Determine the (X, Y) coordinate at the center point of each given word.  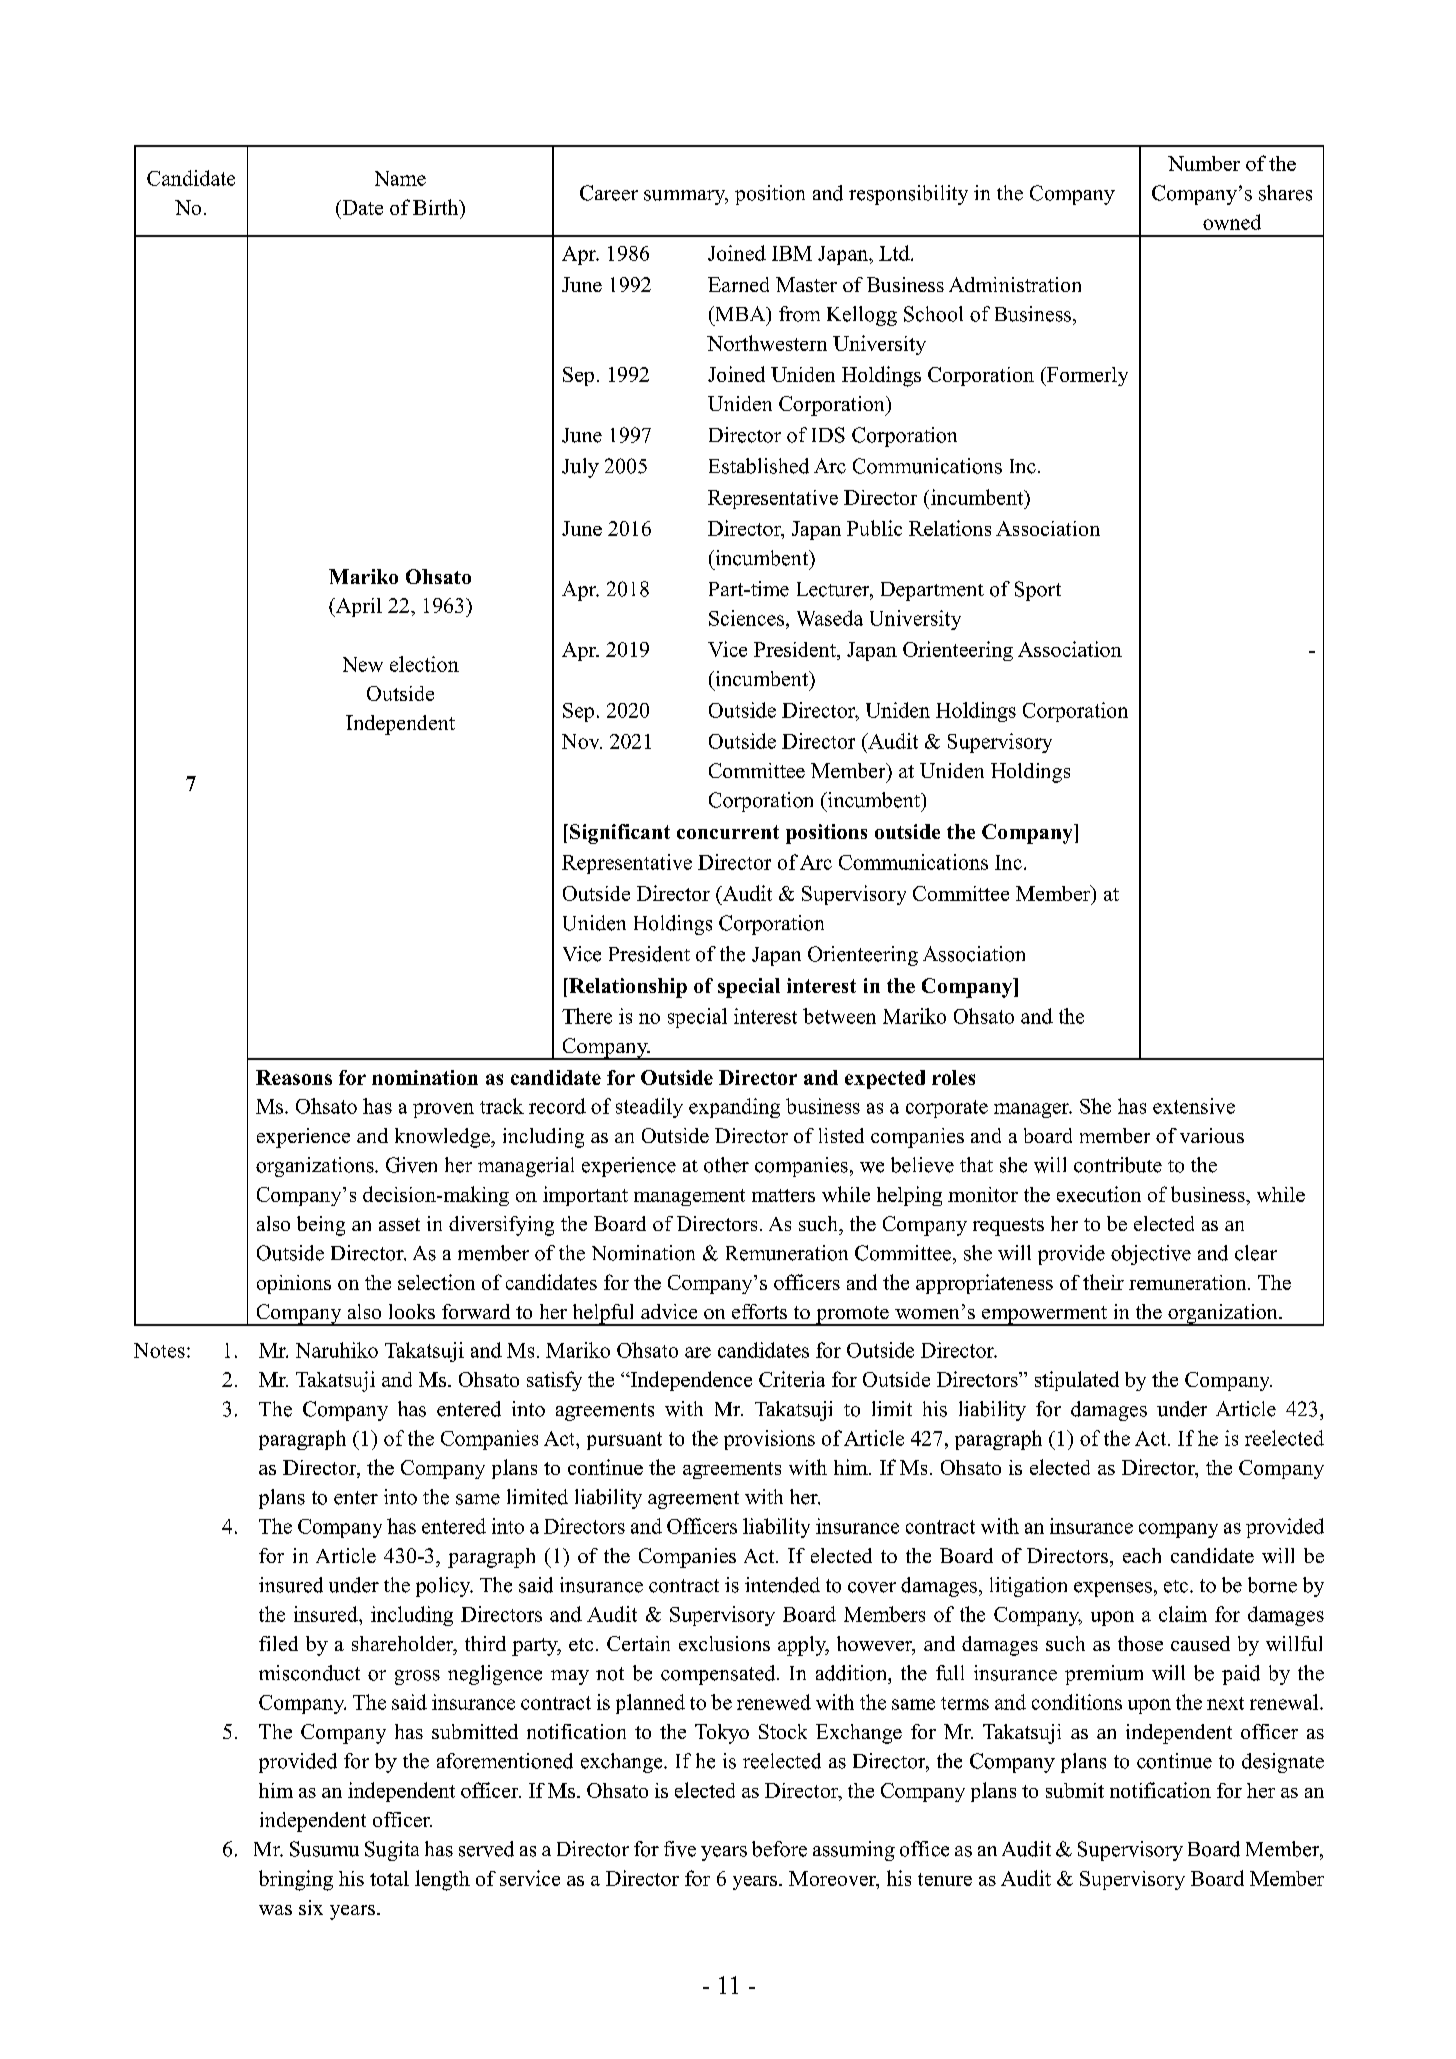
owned (1232, 222)
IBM (792, 253)
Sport (1038, 591)
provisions (769, 1440)
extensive (1194, 1106)
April (358, 607)
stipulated (1077, 1381)
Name (400, 178)
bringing (296, 1880)
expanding (734, 1108)
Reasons (294, 1077)
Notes (159, 1350)
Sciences (746, 618)
